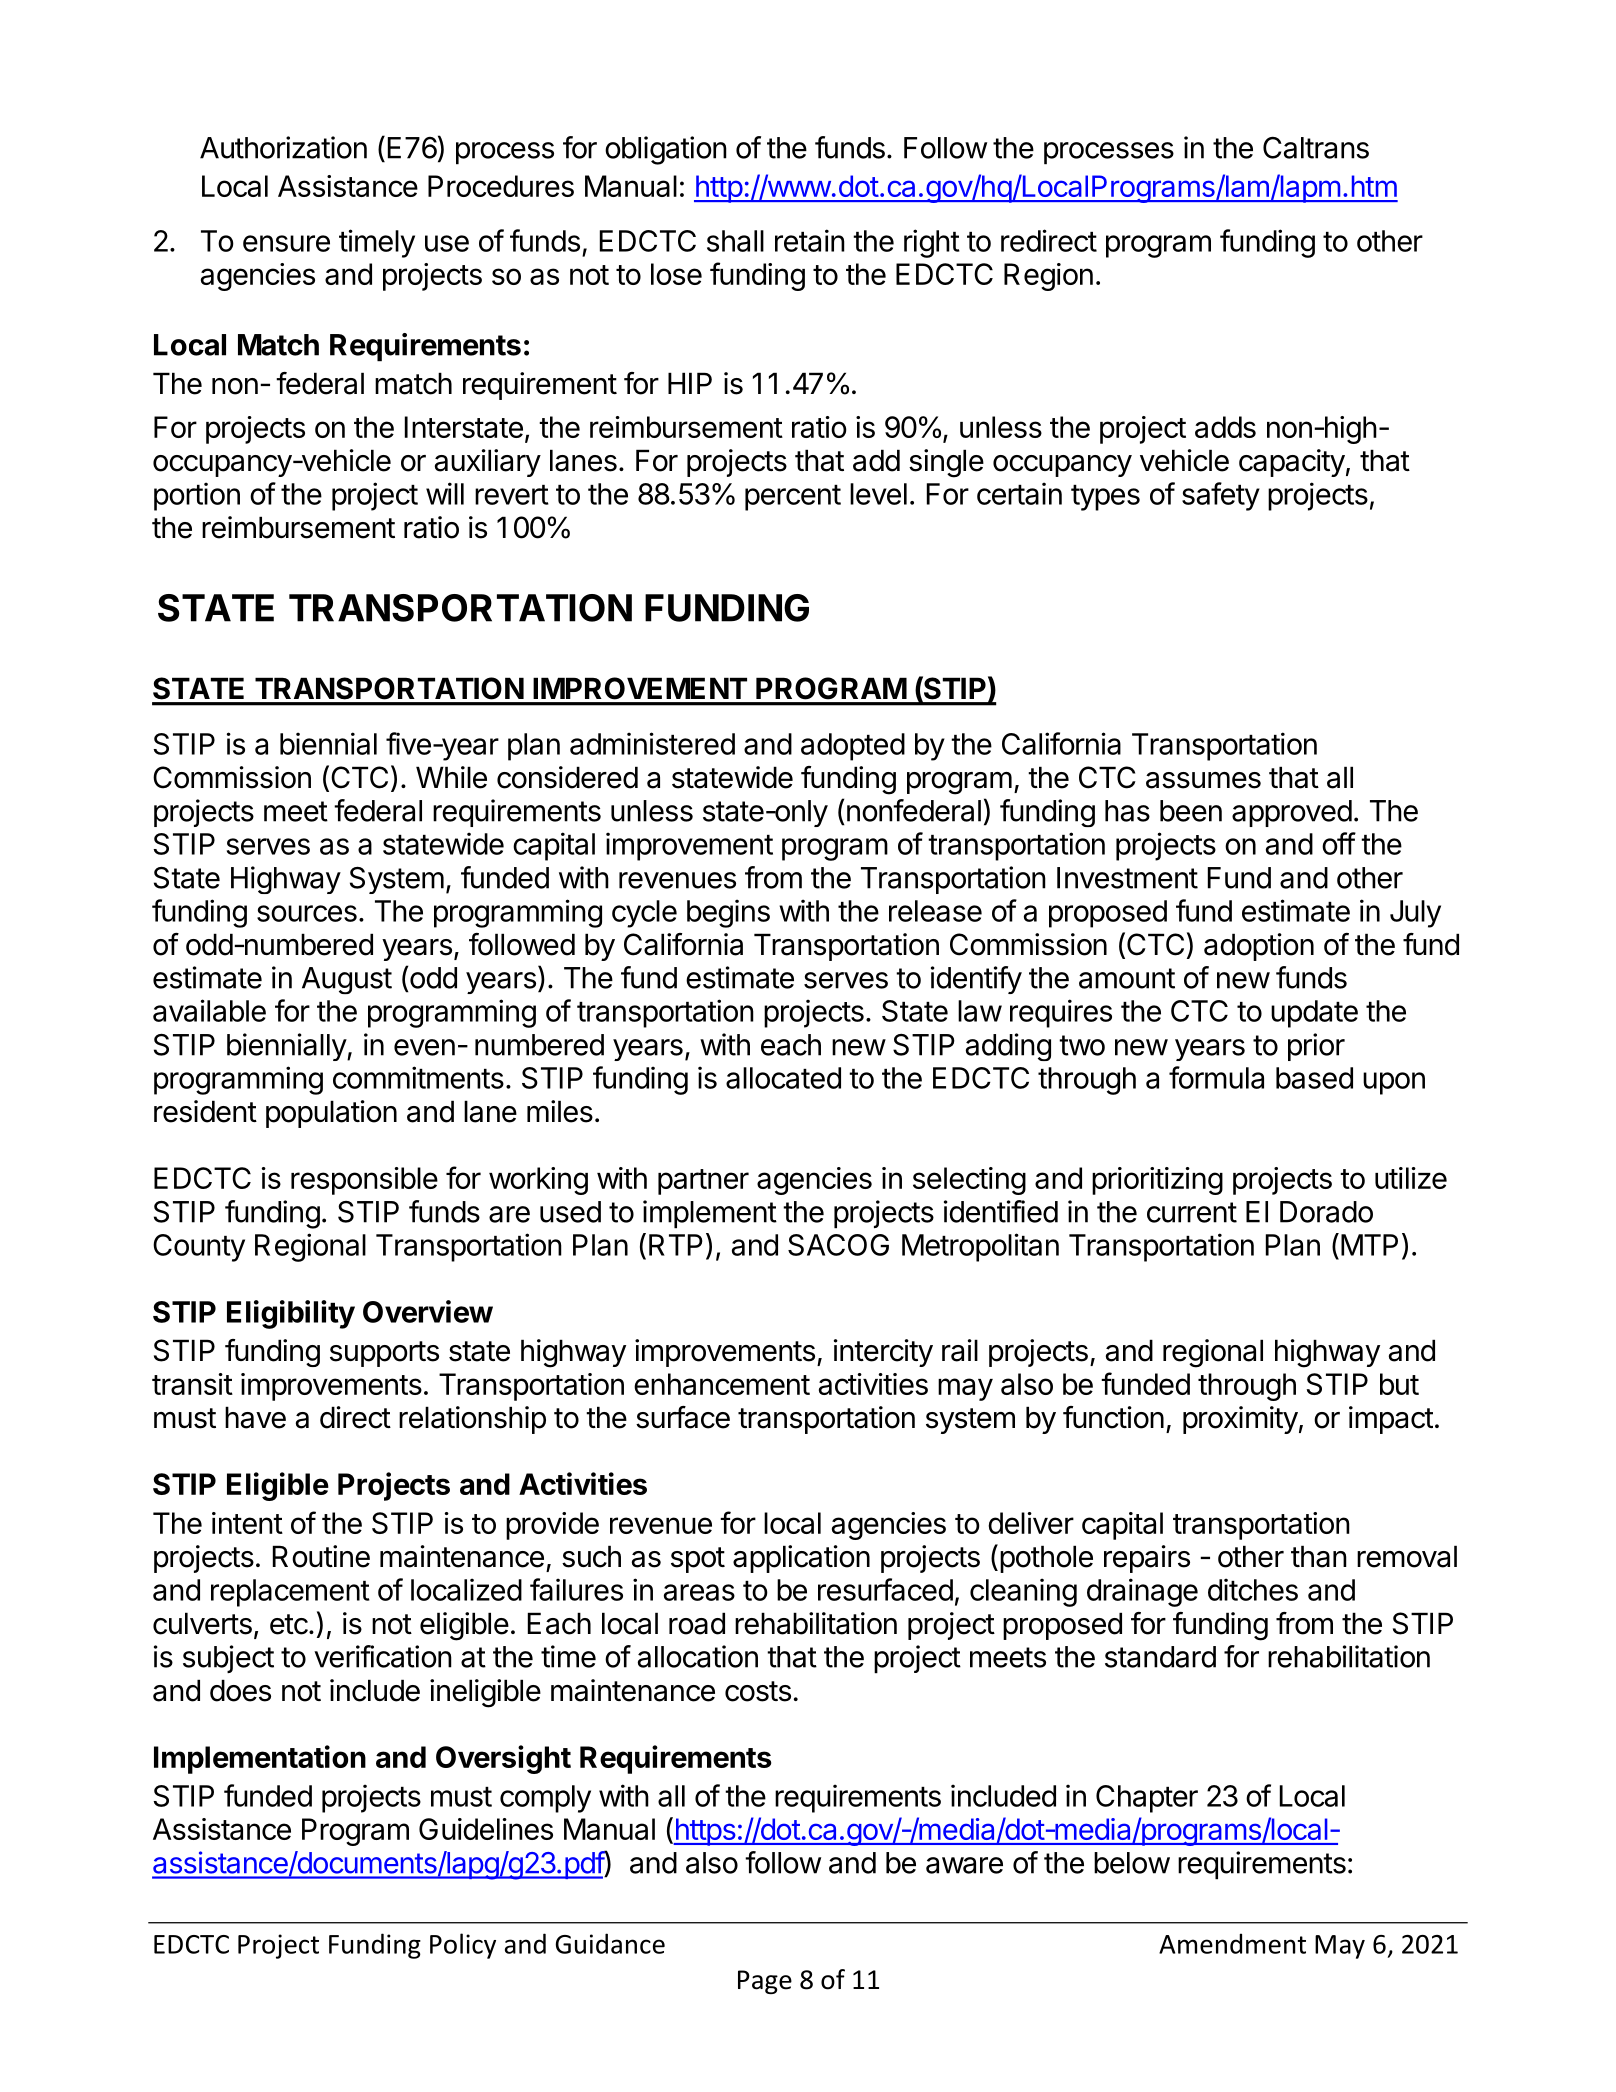  What do you see at coordinates (1292, 813) in the image?
I see `approved` at bounding box center [1292, 813].
